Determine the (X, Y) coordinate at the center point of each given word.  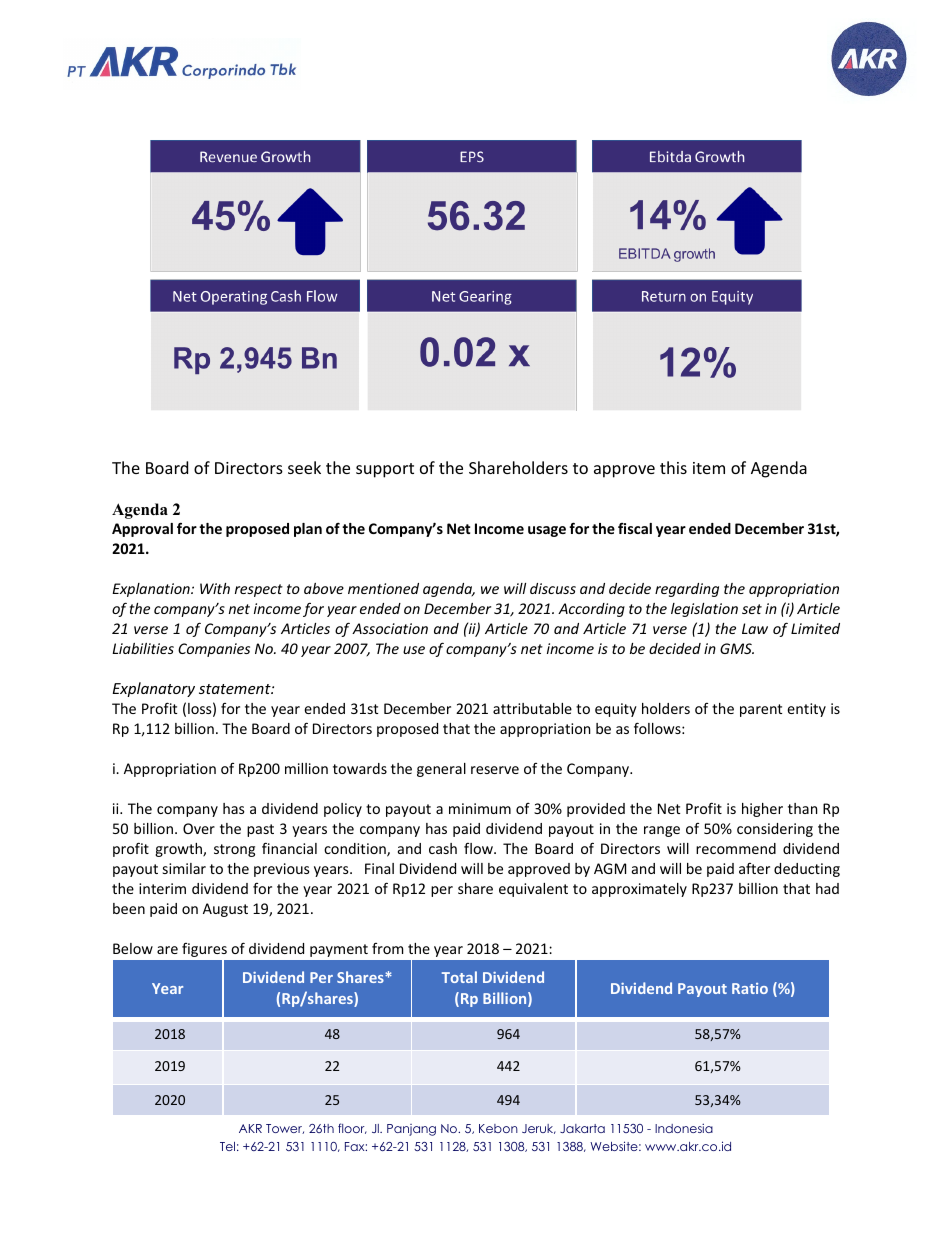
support (385, 470)
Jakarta (582, 1128)
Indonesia (684, 1128)
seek (304, 467)
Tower (285, 1129)
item (709, 468)
